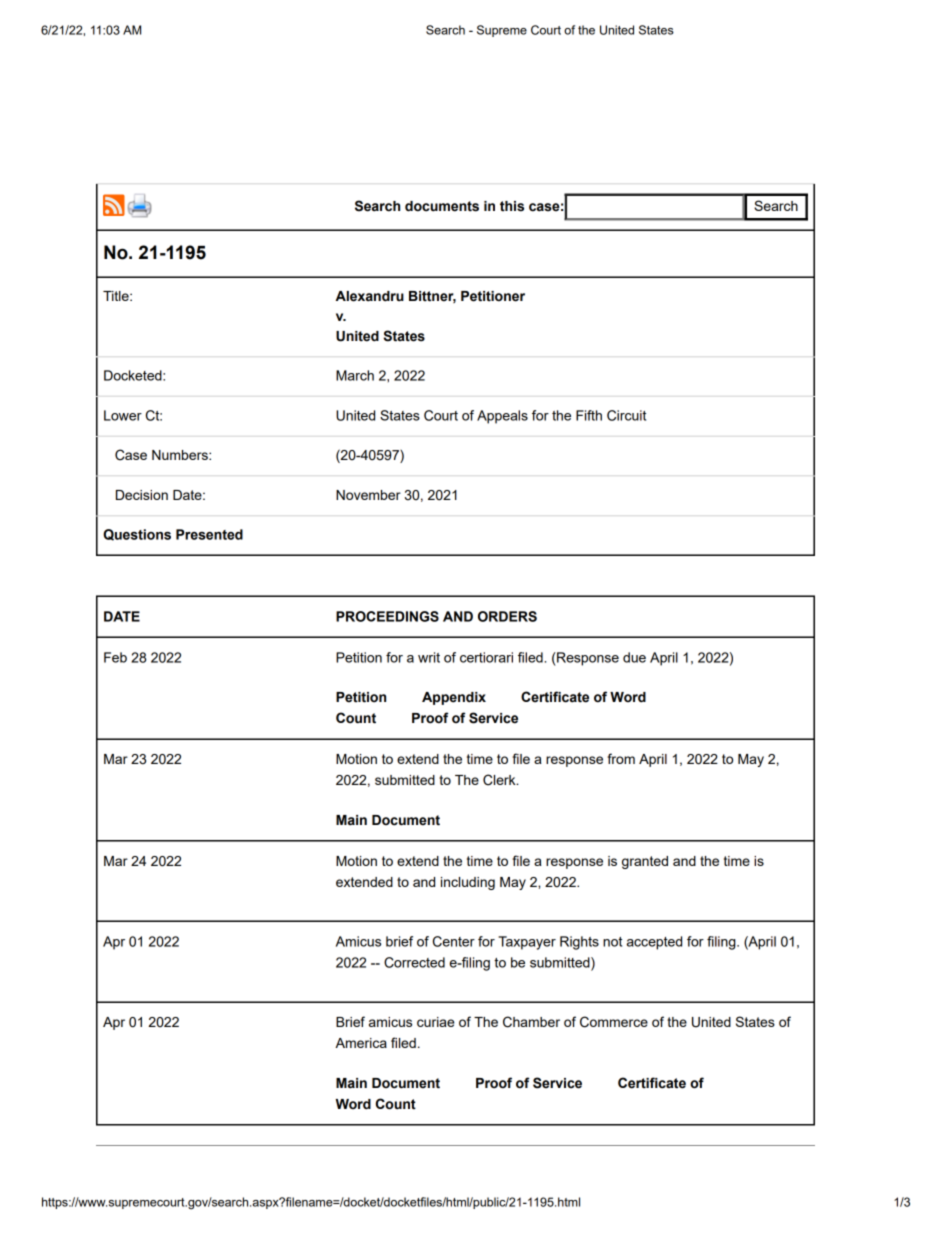 The height and width of the image is (1233, 952). I want to click on including, so click(468, 883).
